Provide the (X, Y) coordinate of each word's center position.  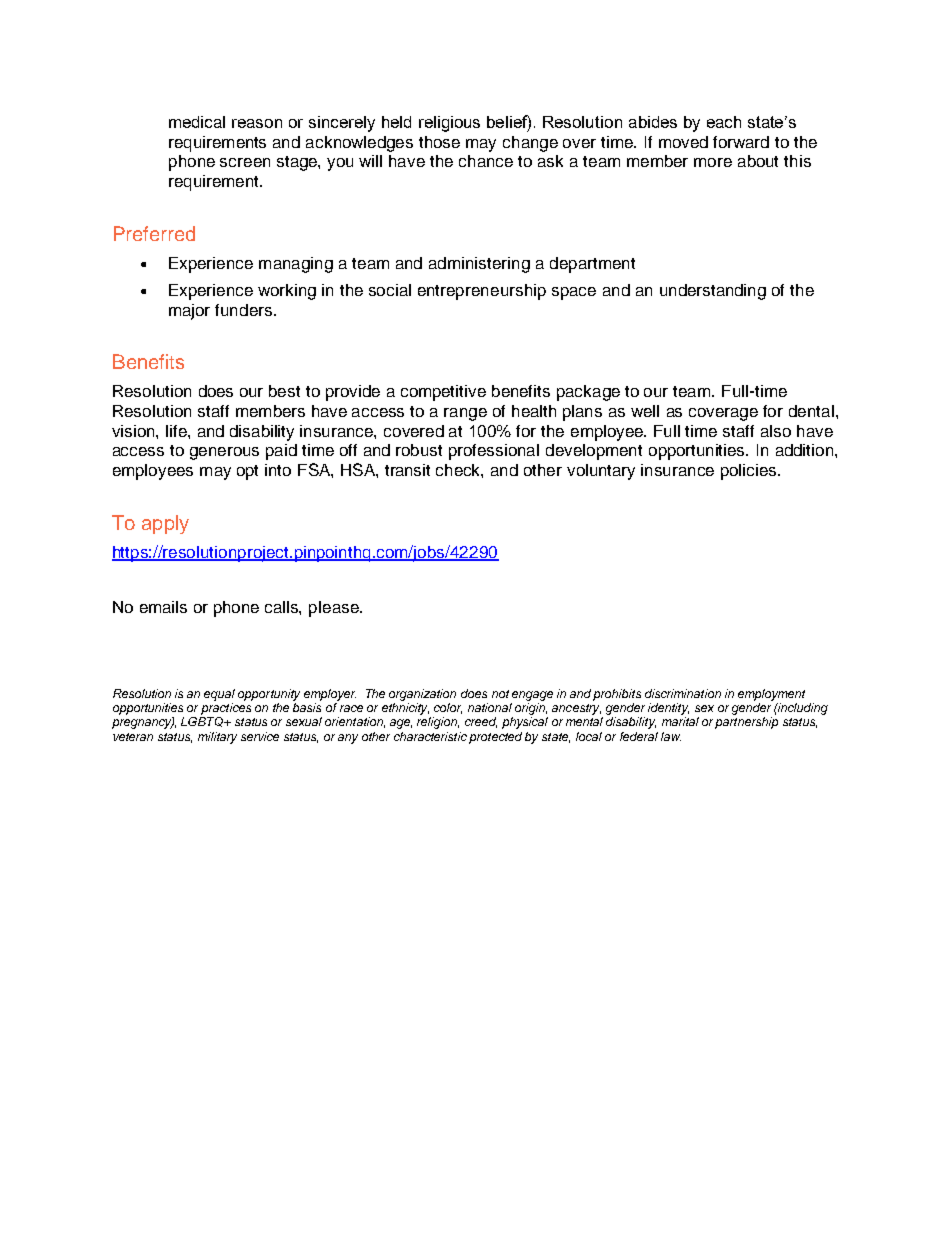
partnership (746, 723)
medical (197, 122)
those (439, 142)
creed (481, 722)
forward (741, 142)
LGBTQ (203, 722)
